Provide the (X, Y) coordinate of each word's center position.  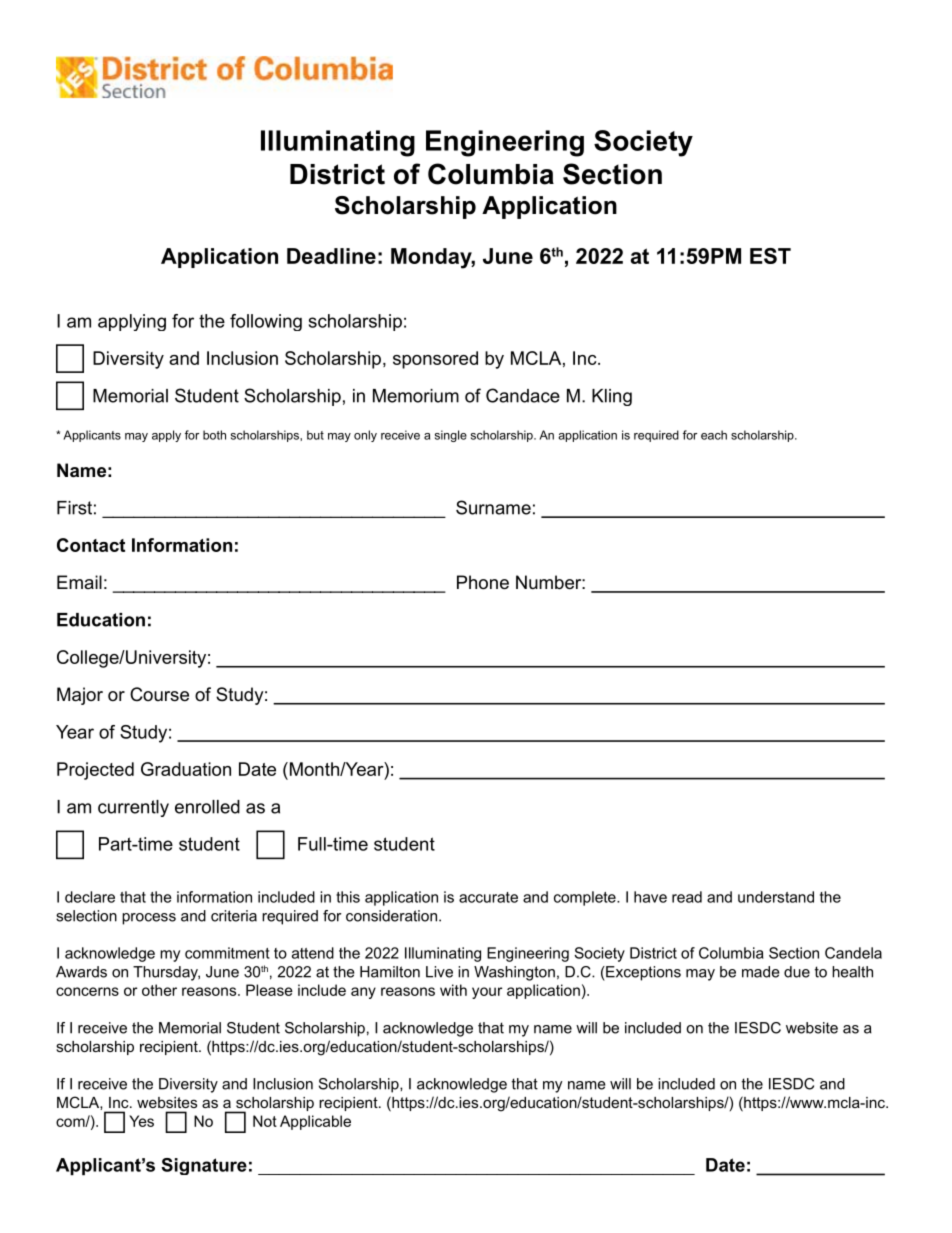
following (266, 322)
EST (770, 256)
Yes (141, 1121)
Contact (91, 545)
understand (776, 897)
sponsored (435, 360)
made (761, 972)
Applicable (315, 1122)
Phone (483, 582)
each (714, 435)
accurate (488, 897)
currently (133, 808)
